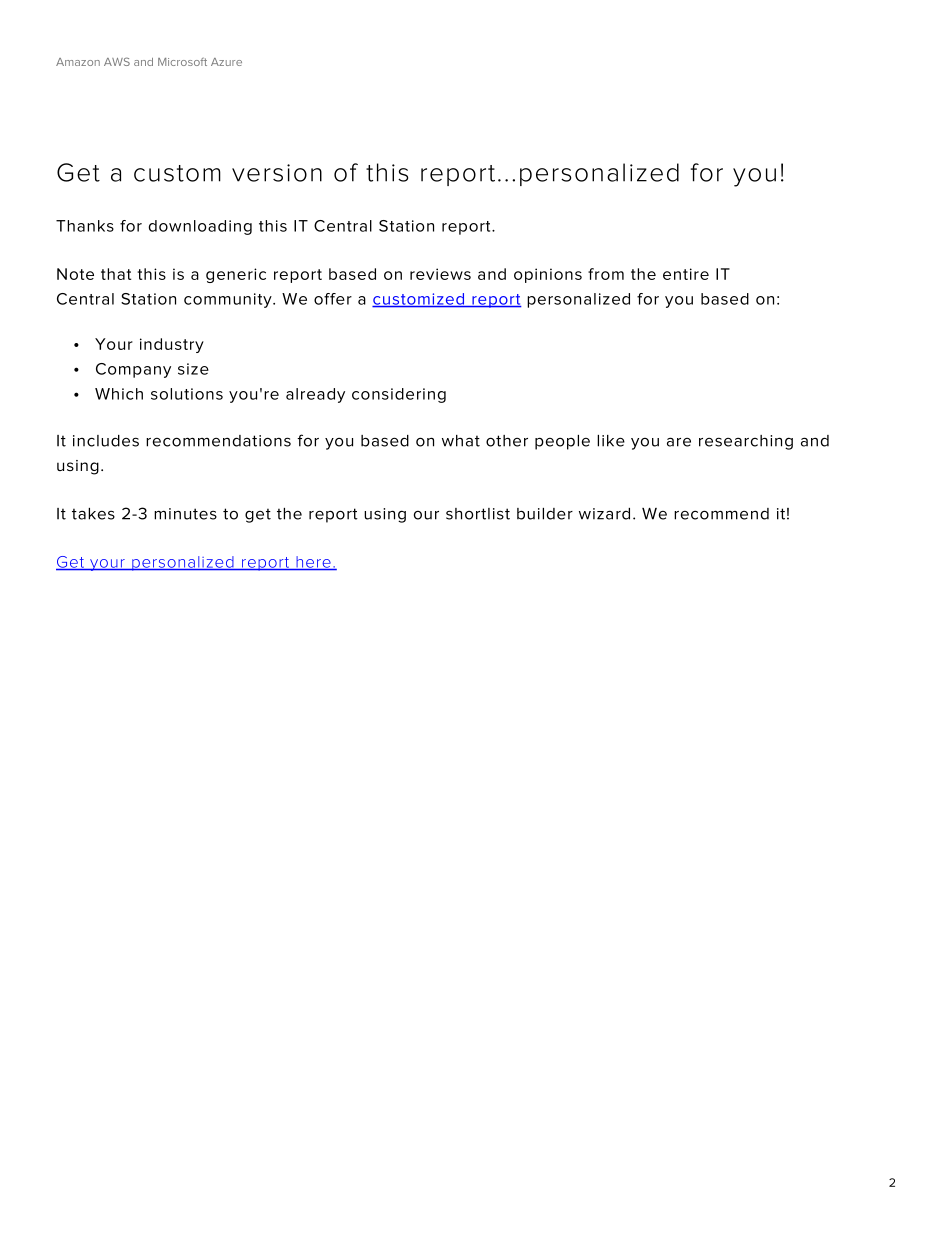 The height and width of the screenshot is (1233, 952). I want to click on here, so click(313, 563).
